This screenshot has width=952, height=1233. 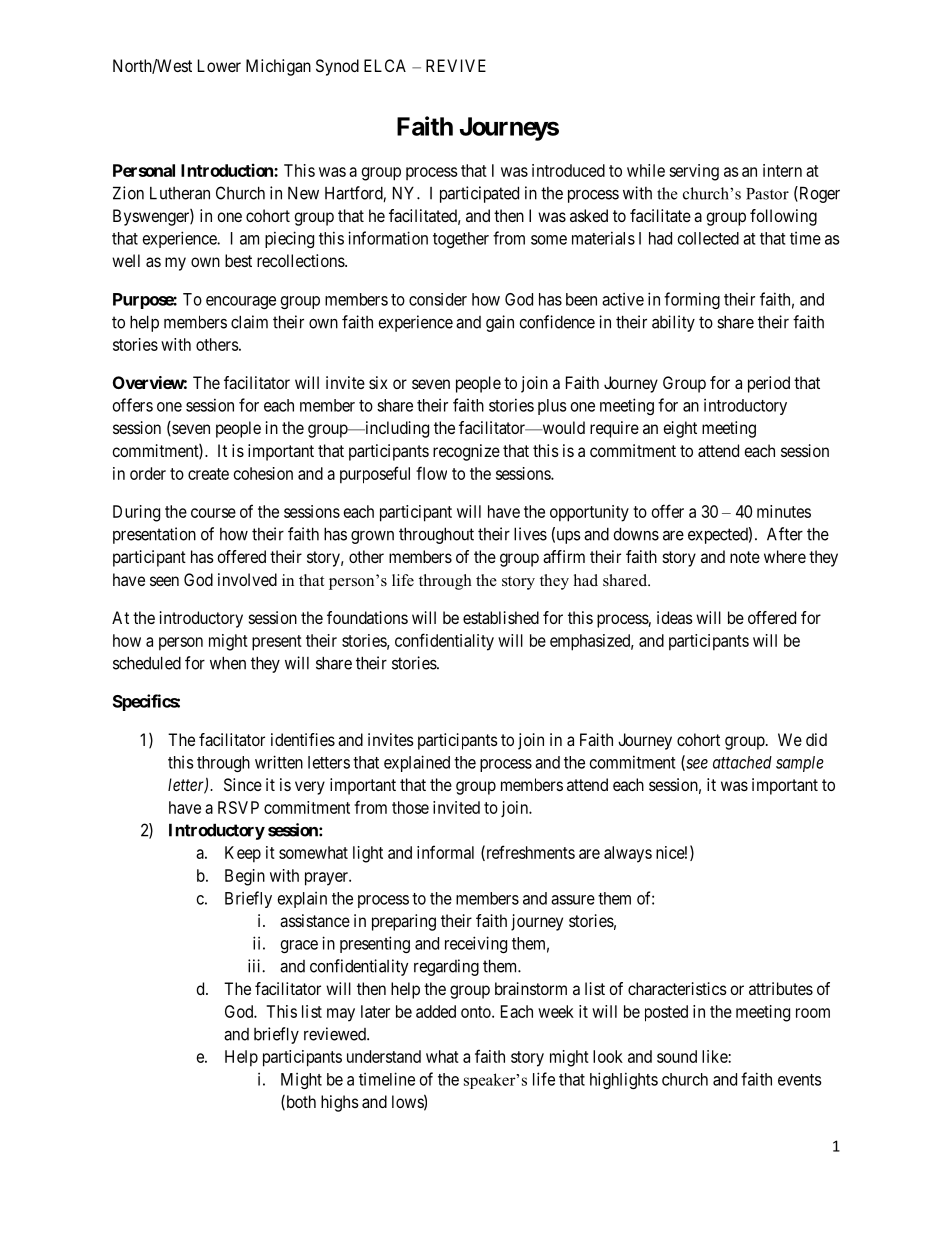 I want to click on eight, so click(x=680, y=429).
